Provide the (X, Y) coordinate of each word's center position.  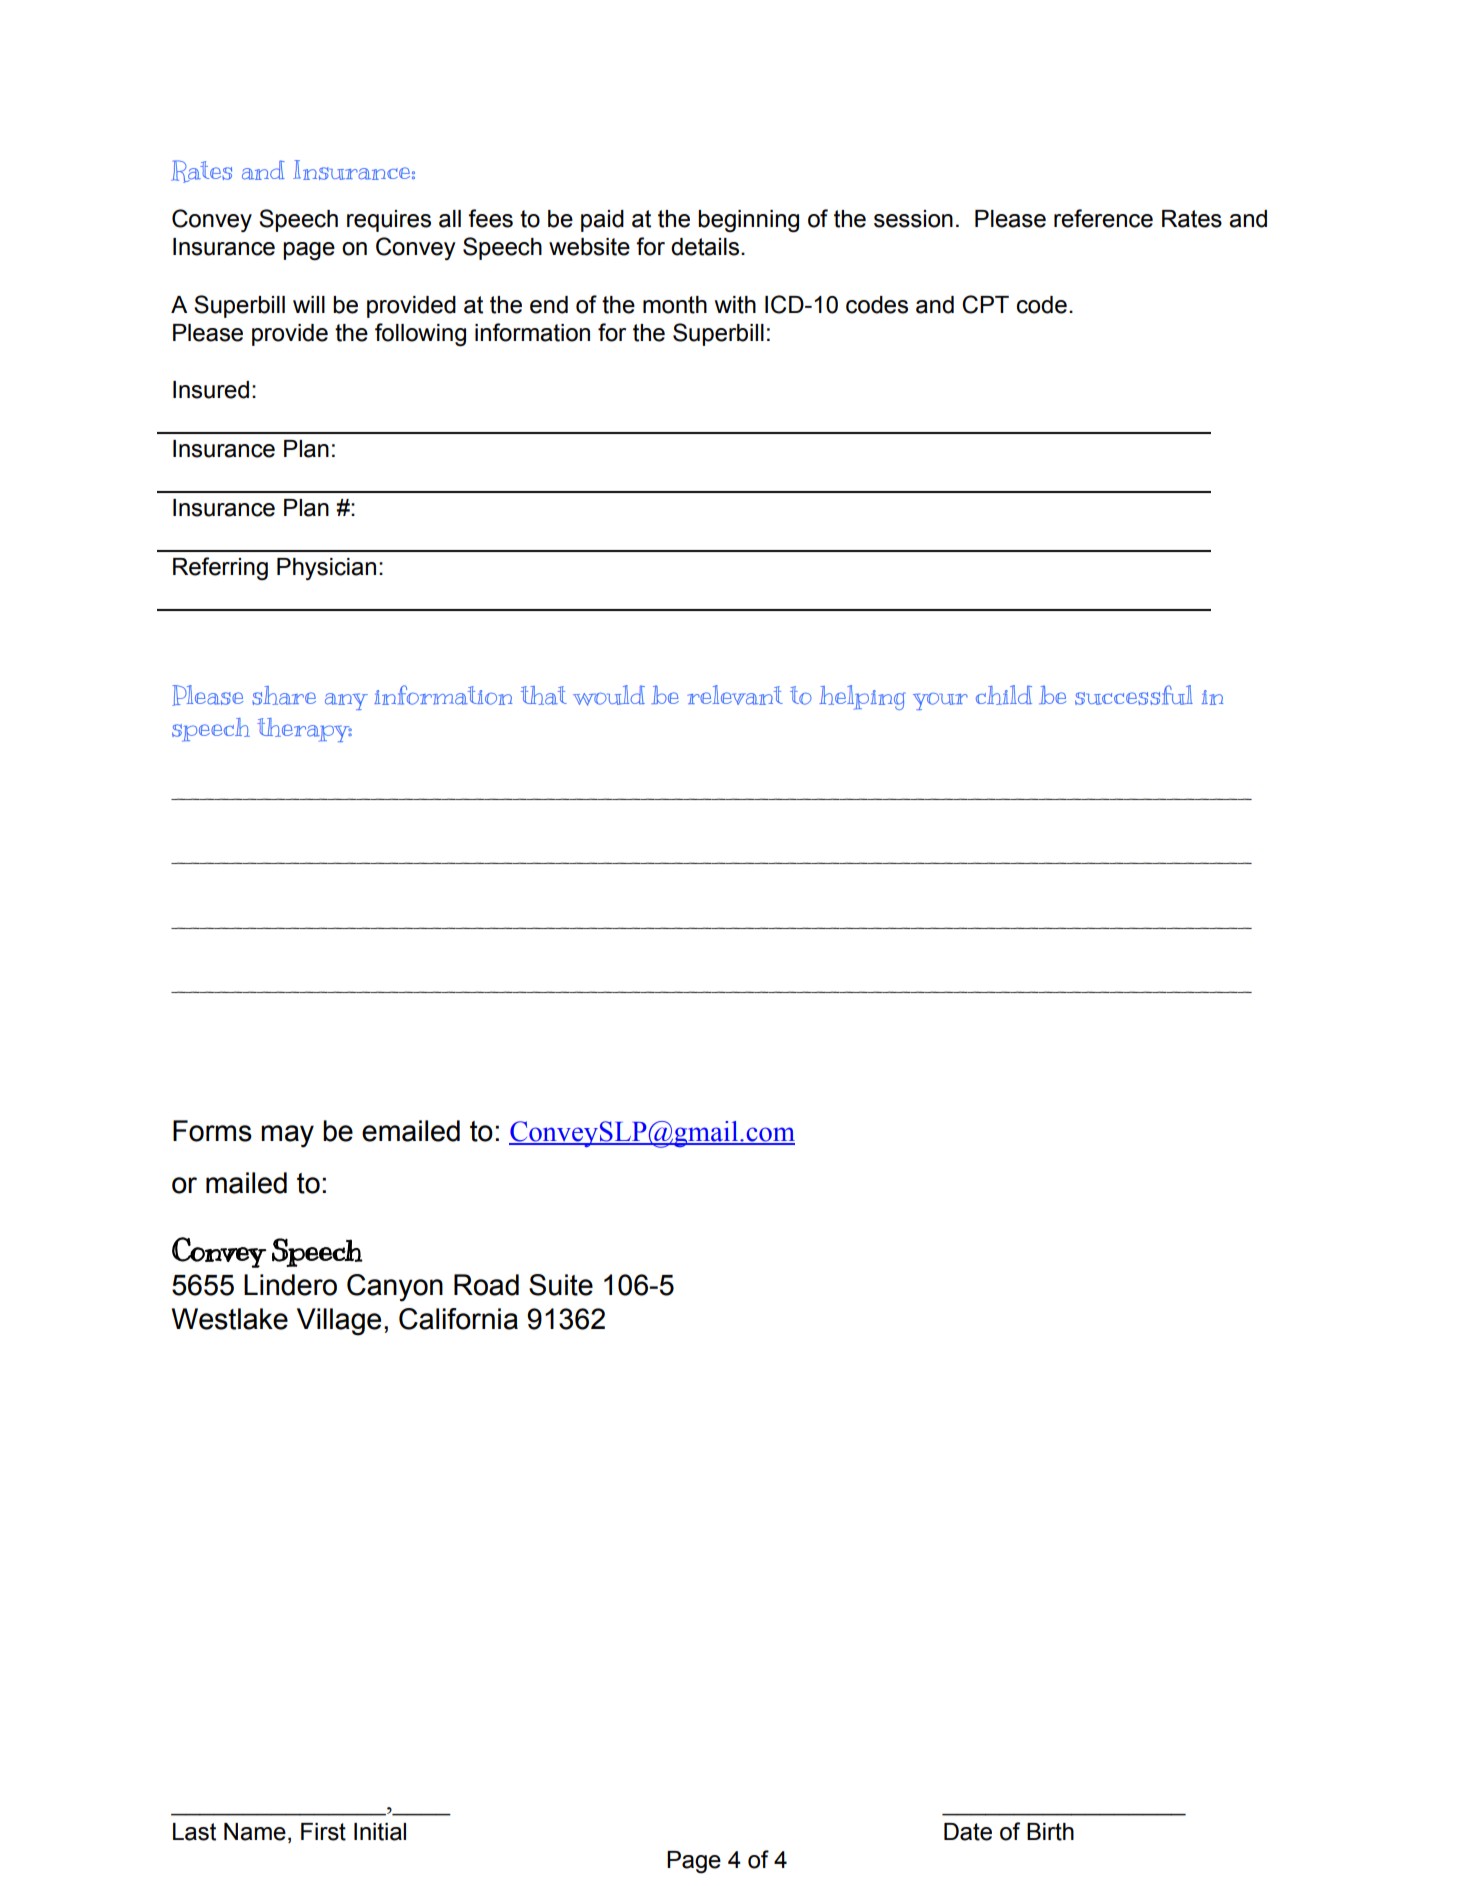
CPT (985, 304)
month (675, 305)
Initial (380, 1832)
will (309, 304)
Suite (561, 1285)
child (1004, 695)
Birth (1050, 1832)
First (323, 1832)
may (287, 1136)
